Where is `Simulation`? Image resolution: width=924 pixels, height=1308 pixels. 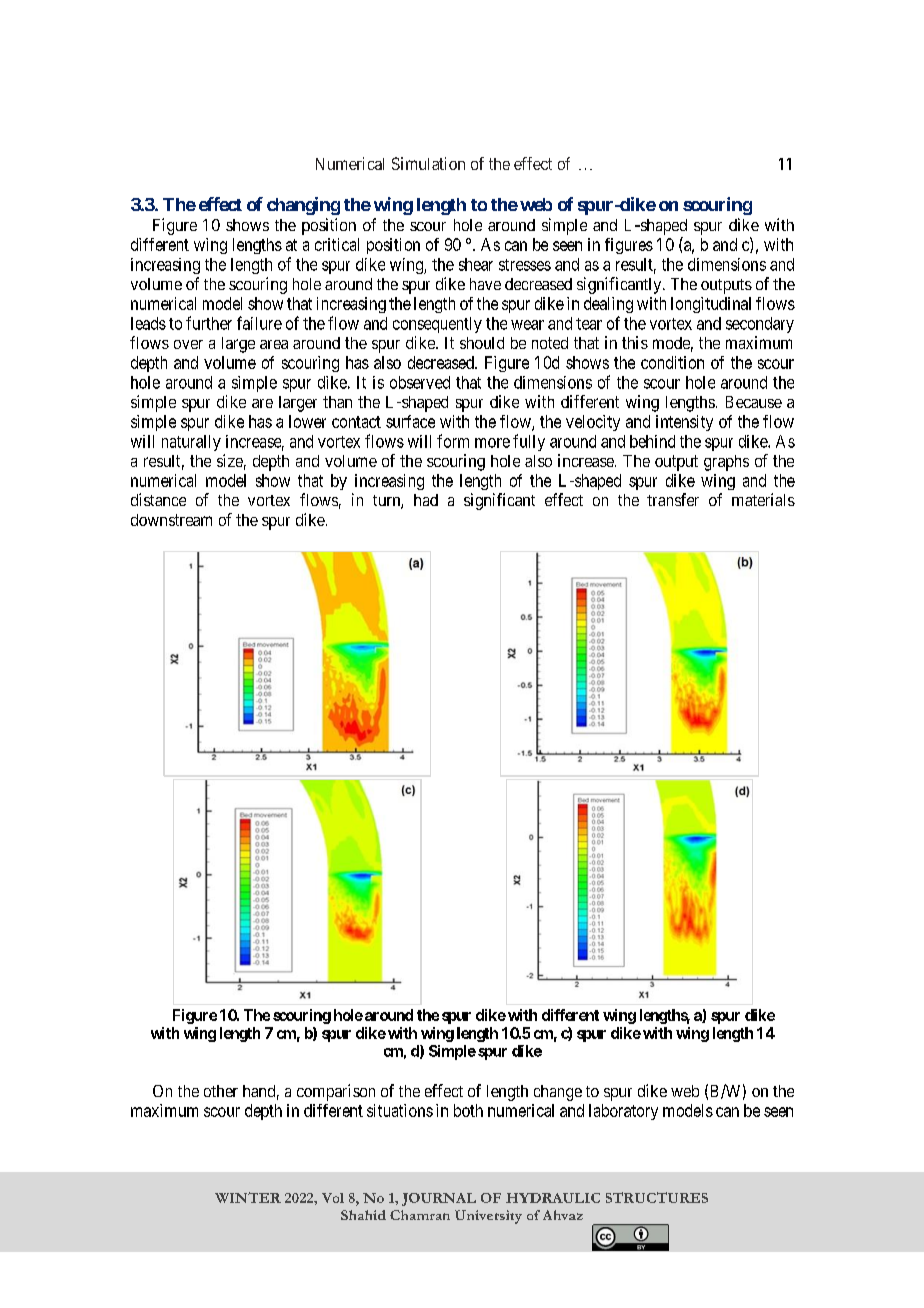
Simulation is located at coordinates (428, 163).
